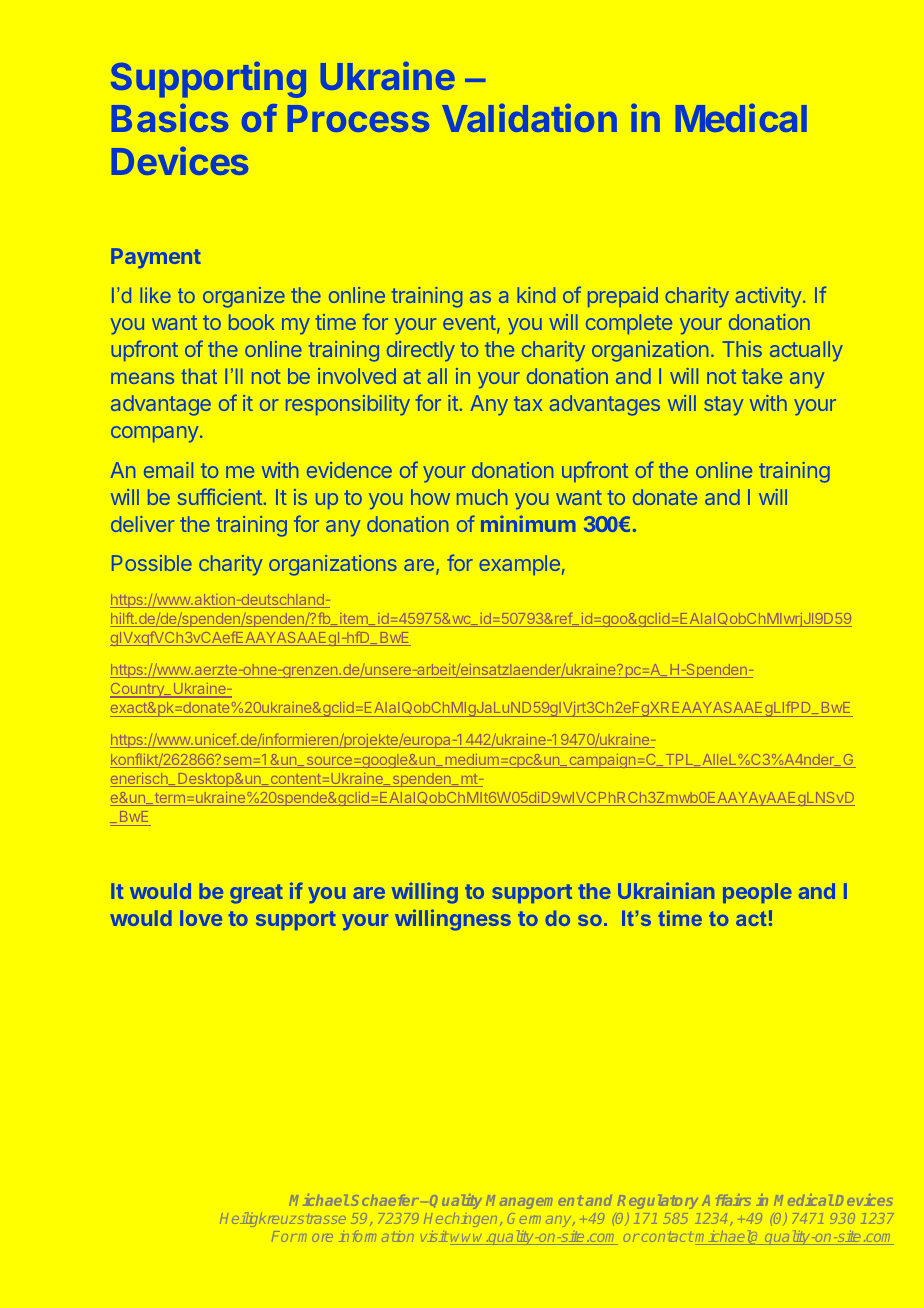  I want to click on activity, so click(768, 297).
